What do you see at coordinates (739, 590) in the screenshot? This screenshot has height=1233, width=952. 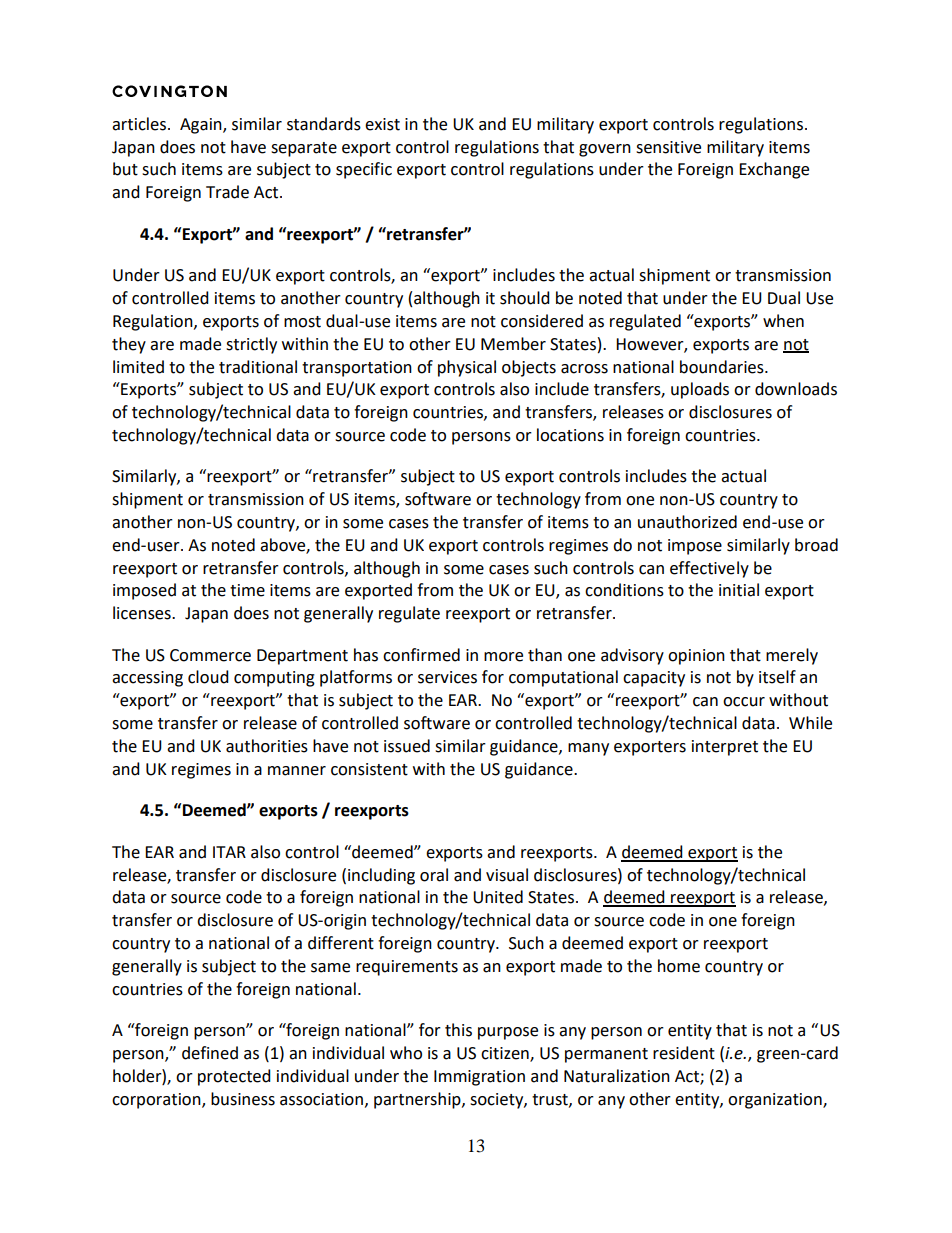 I see `initial` at bounding box center [739, 590].
